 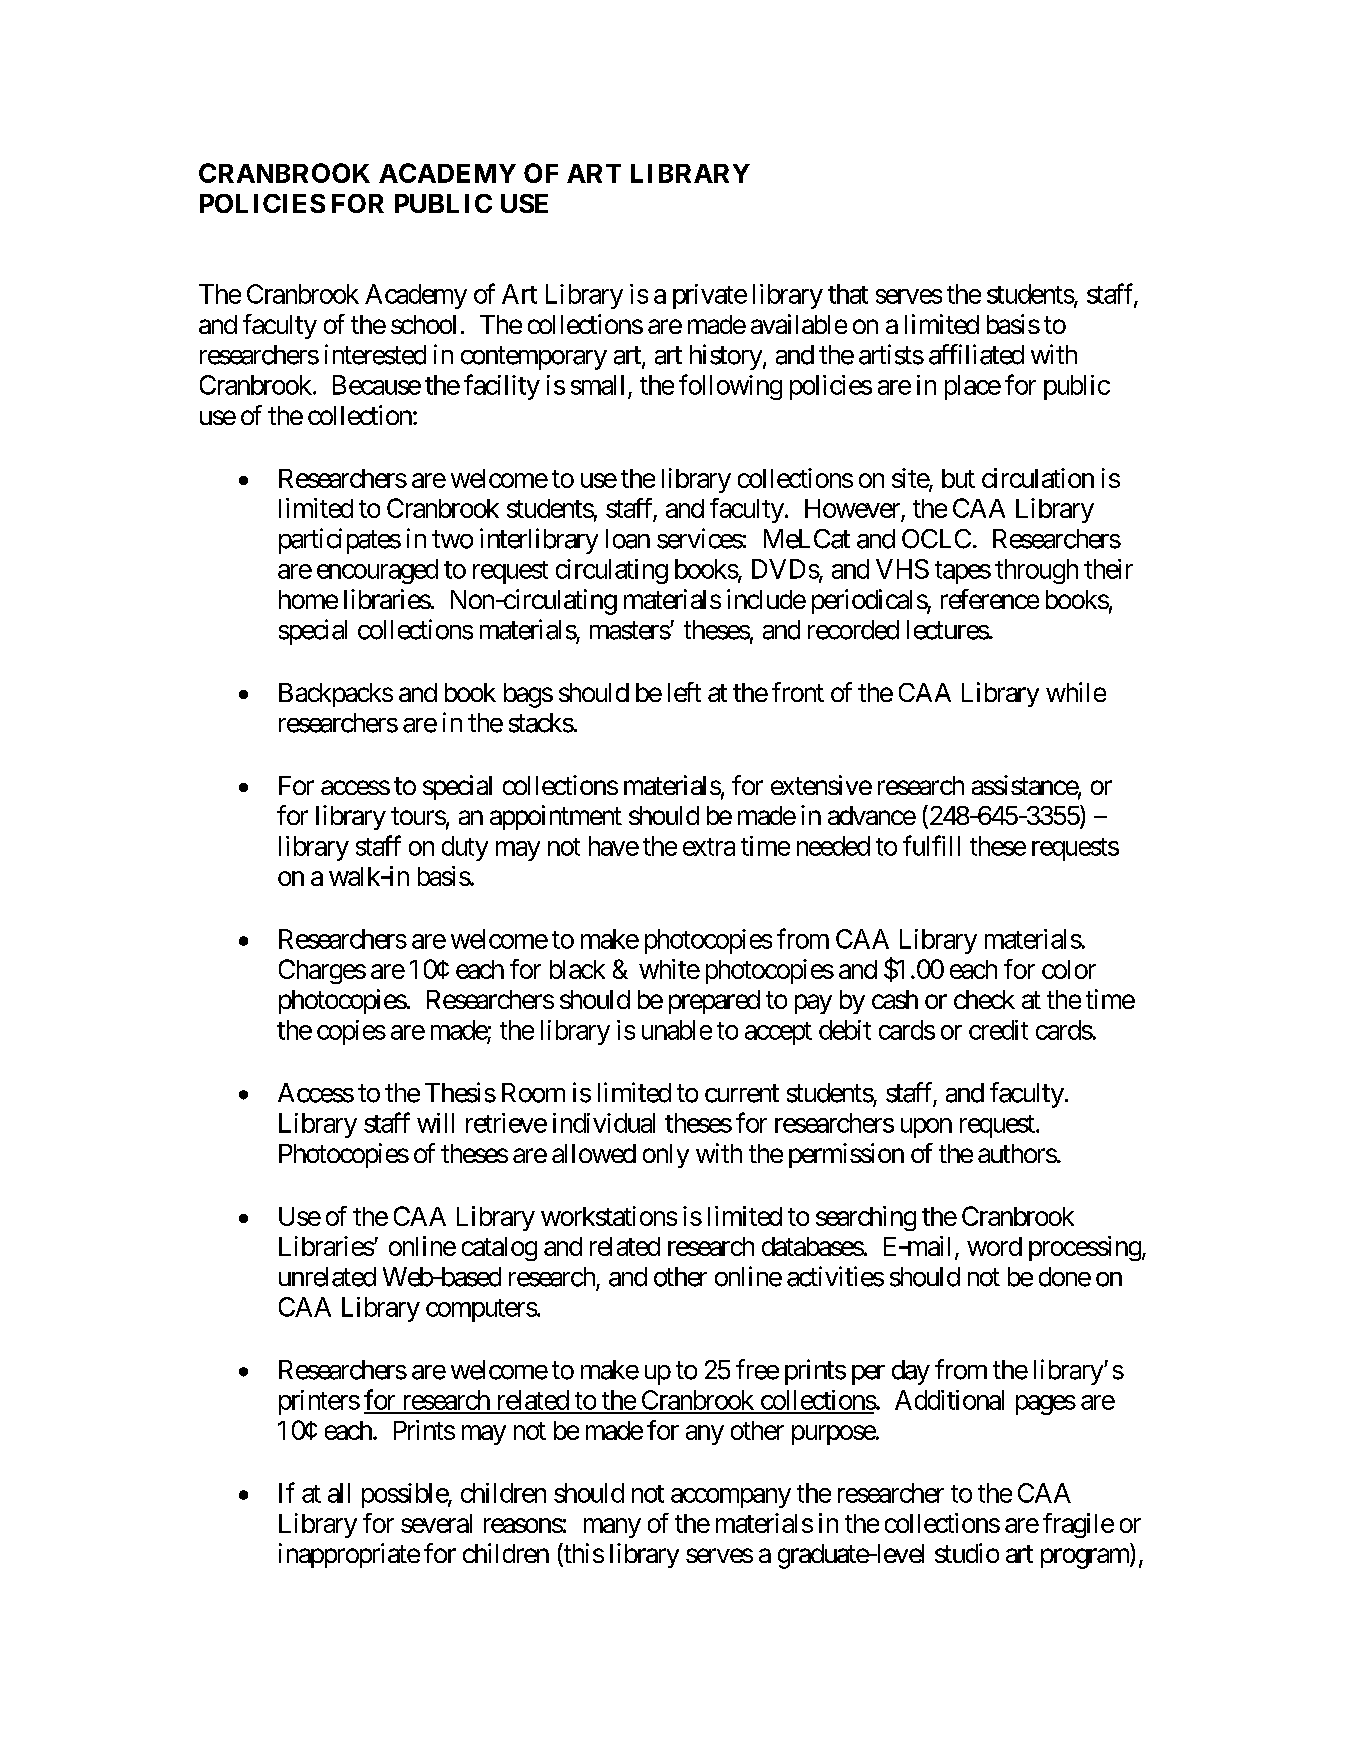 I want to click on catalog, so click(x=499, y=1249).
